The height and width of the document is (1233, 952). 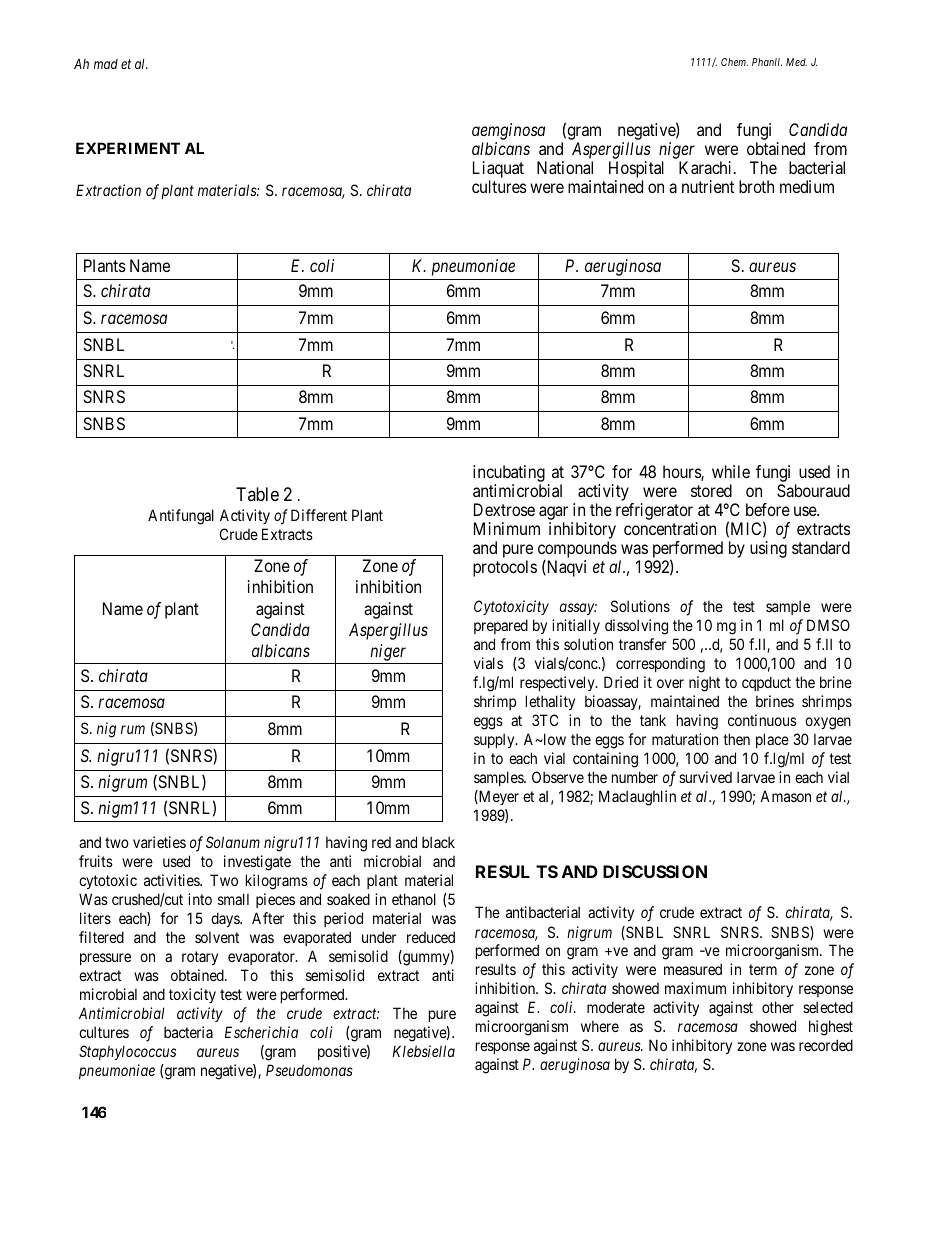 What do you see at coordinates (501, 626) in the document?
I see `prepared` at bounding box center [501, 626].
